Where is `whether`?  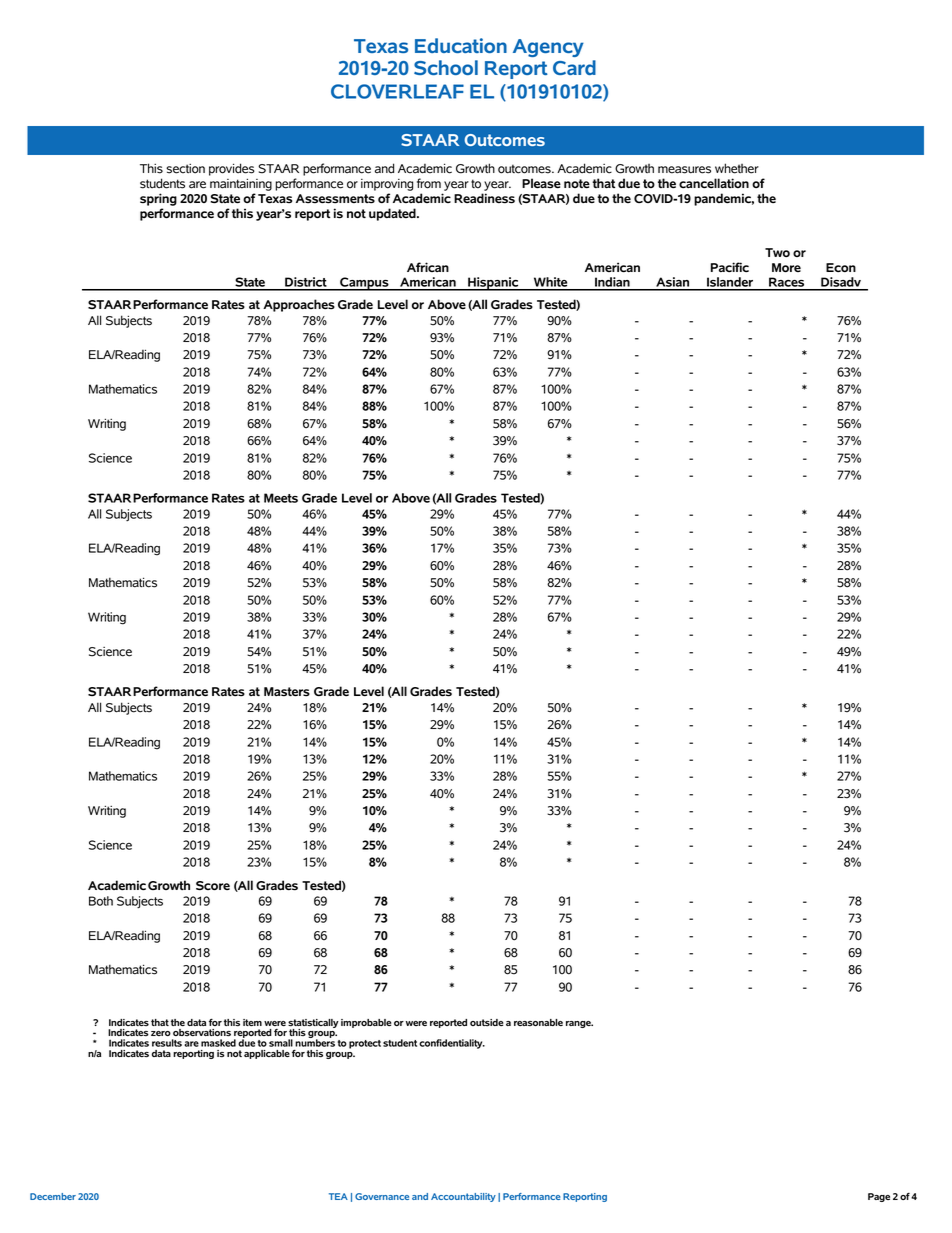
whether is located at coordinates (737, 168).
